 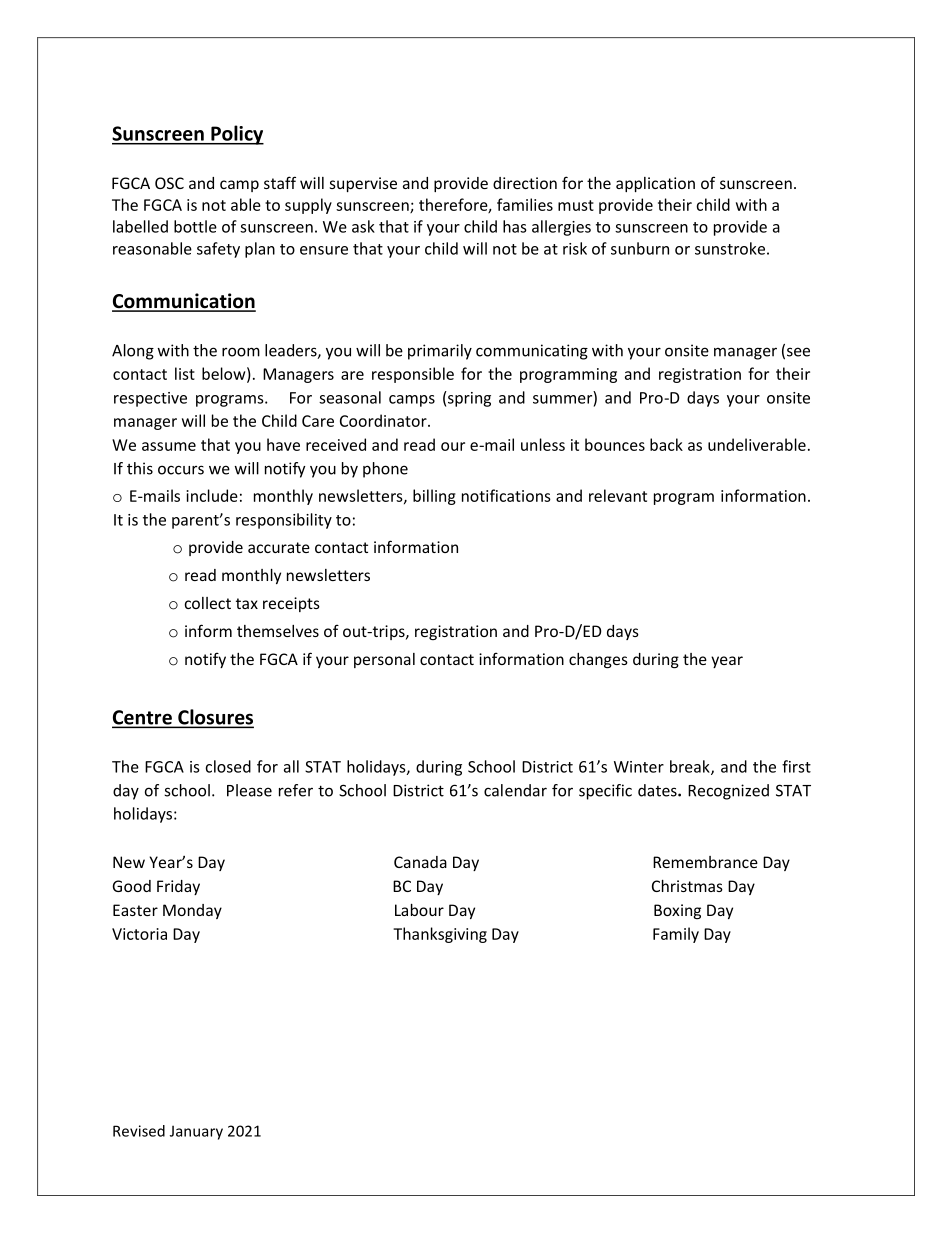 I want to click on Policy, so click(x=236, y=135).
